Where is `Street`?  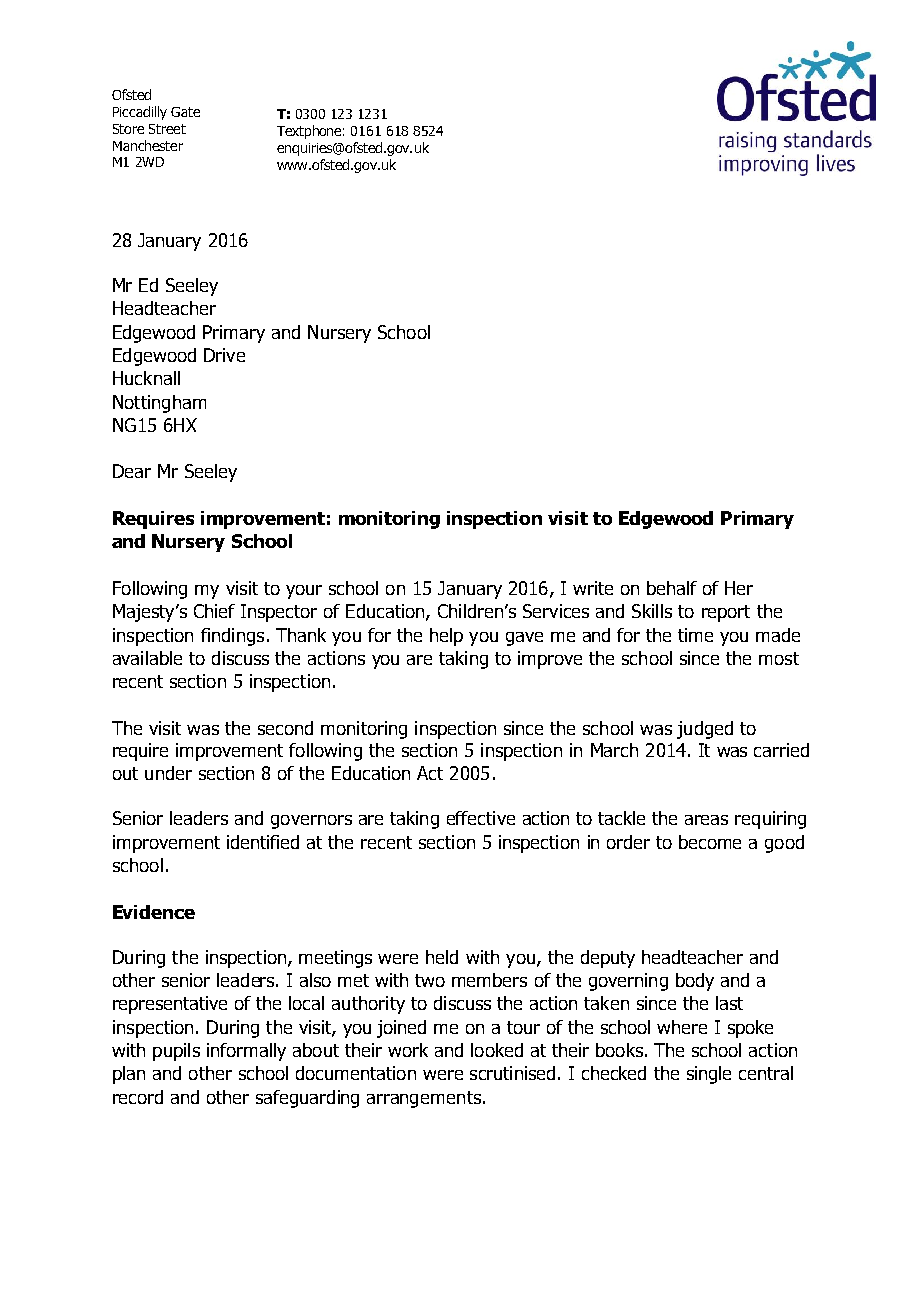
Street is located at coordinates (167, 129).
